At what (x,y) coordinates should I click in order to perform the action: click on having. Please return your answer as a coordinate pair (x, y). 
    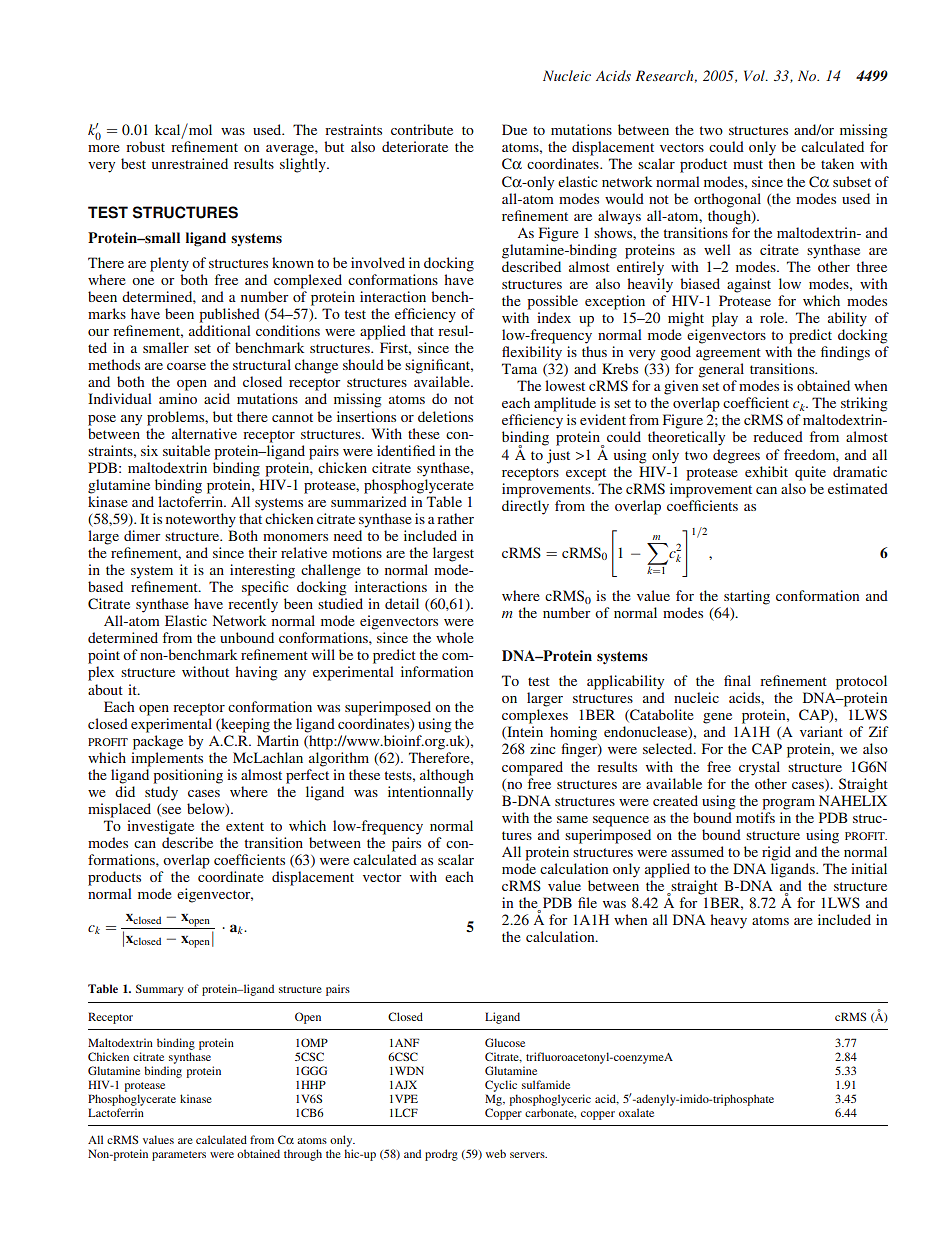
    Looking at the image, I should click on (256, 673).
